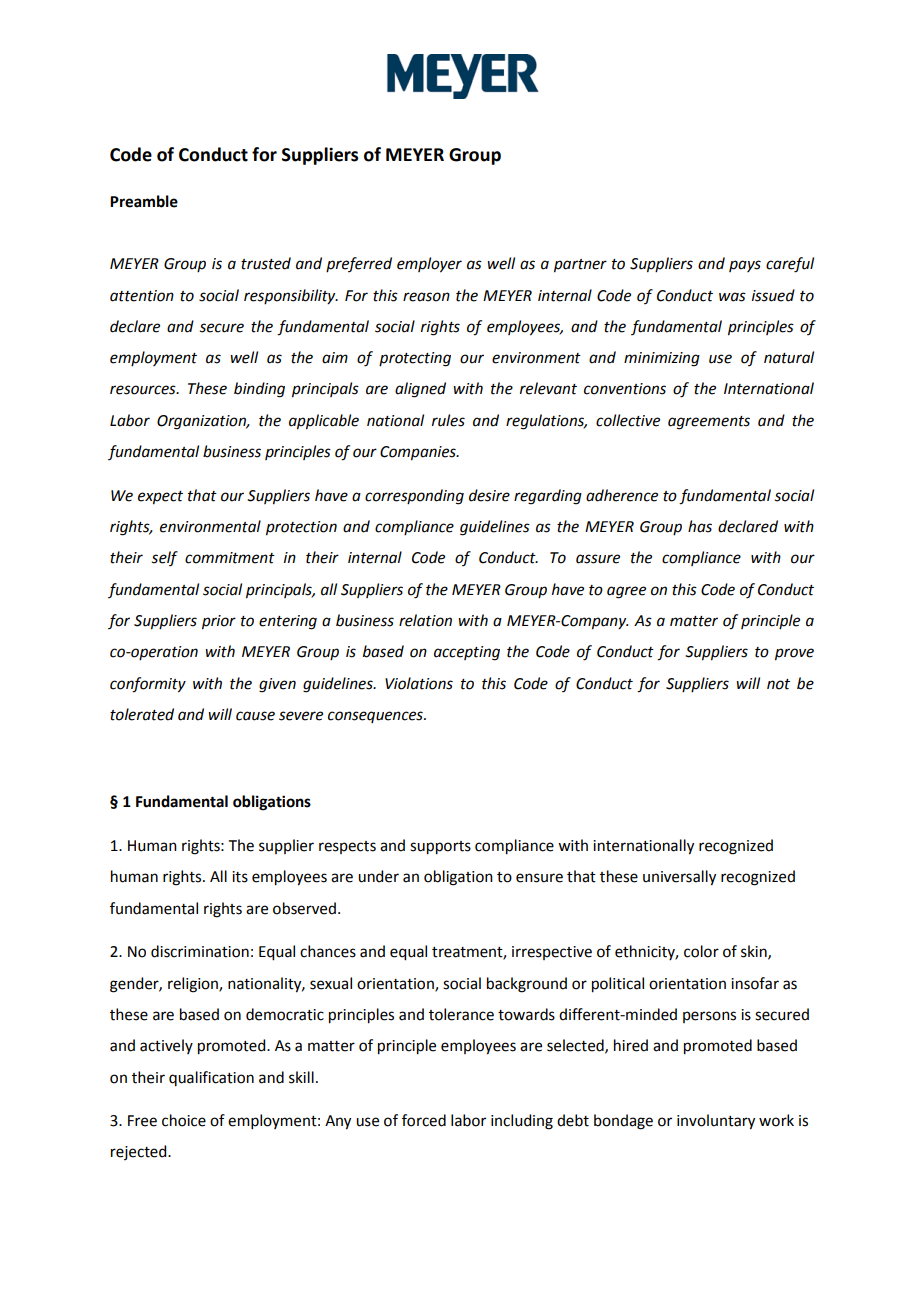 The height and width of the screenshot is (1308, 924). What do you see at coordinates (184, 1120) in the screenshot?
I see `choice` at bounding box center [184, 1120].
